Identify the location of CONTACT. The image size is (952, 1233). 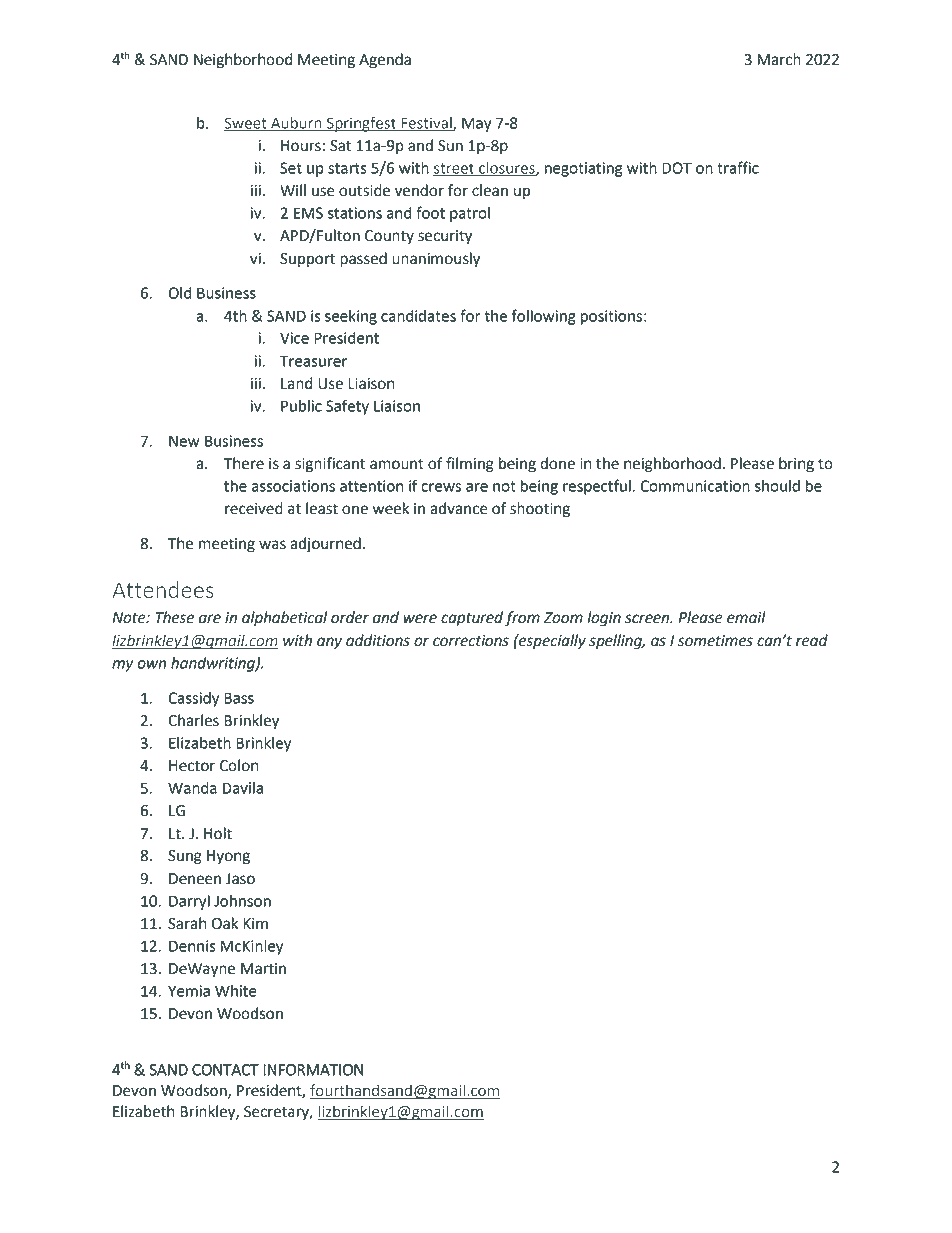
(225, 1070).
